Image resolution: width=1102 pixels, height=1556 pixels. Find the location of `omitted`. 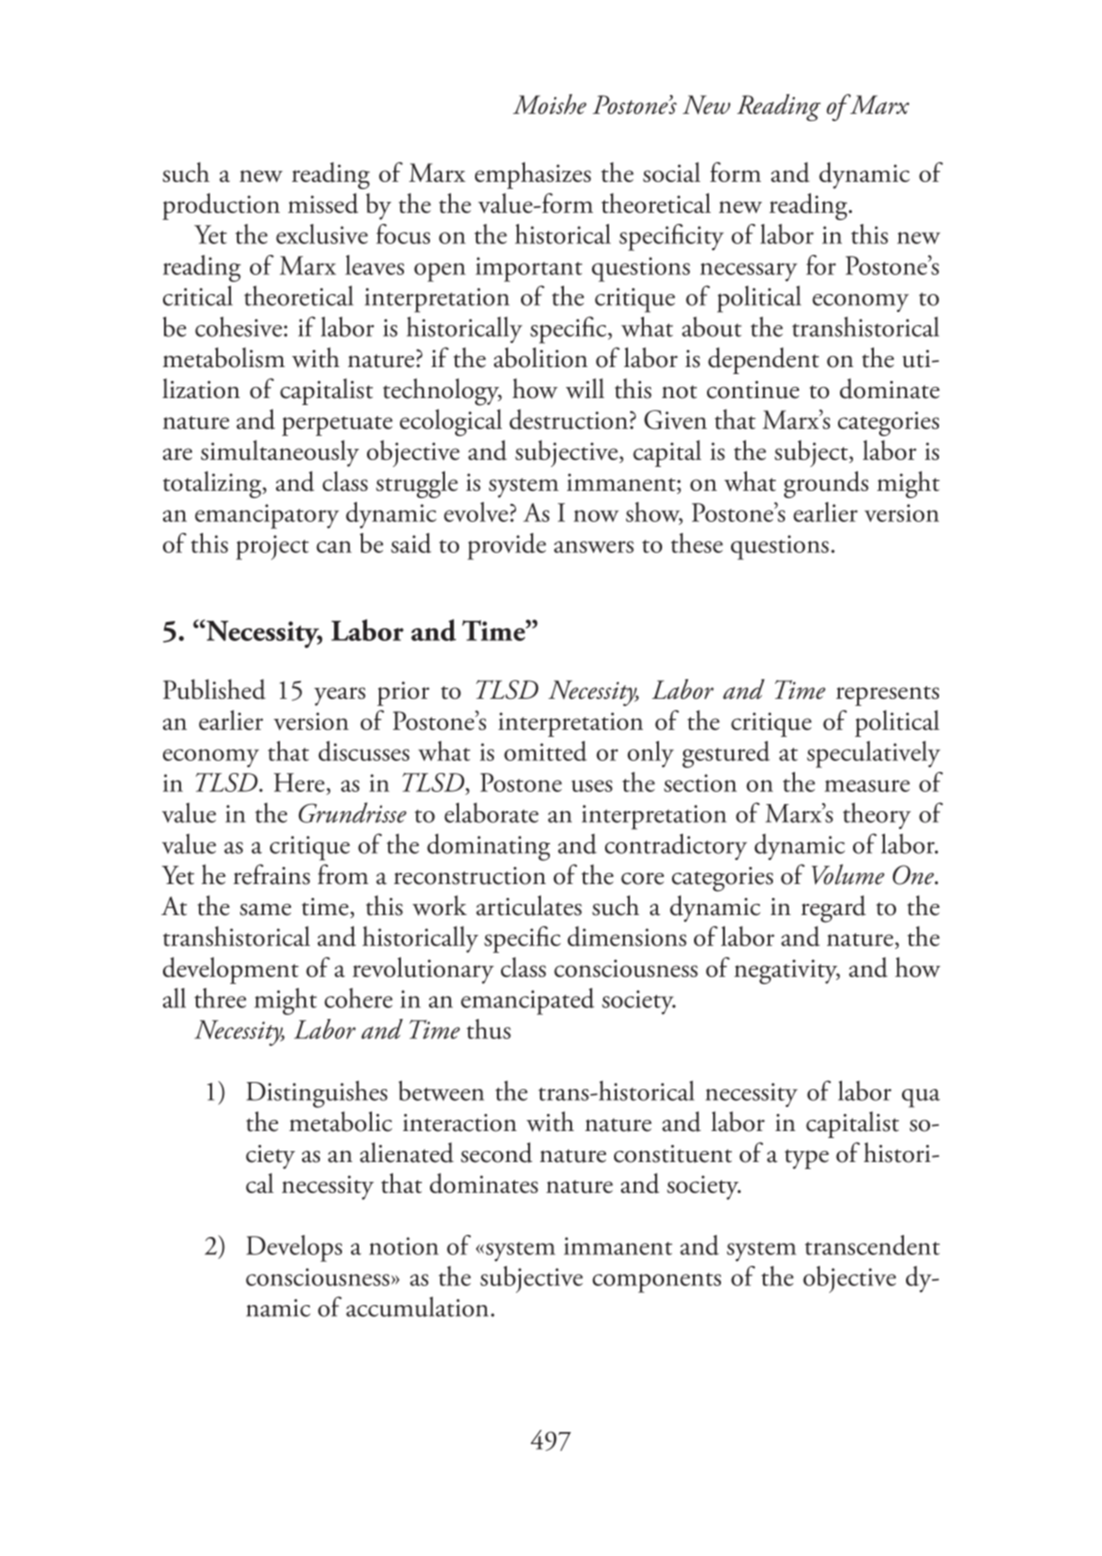

omitted is located at coordinates (545, 751).
